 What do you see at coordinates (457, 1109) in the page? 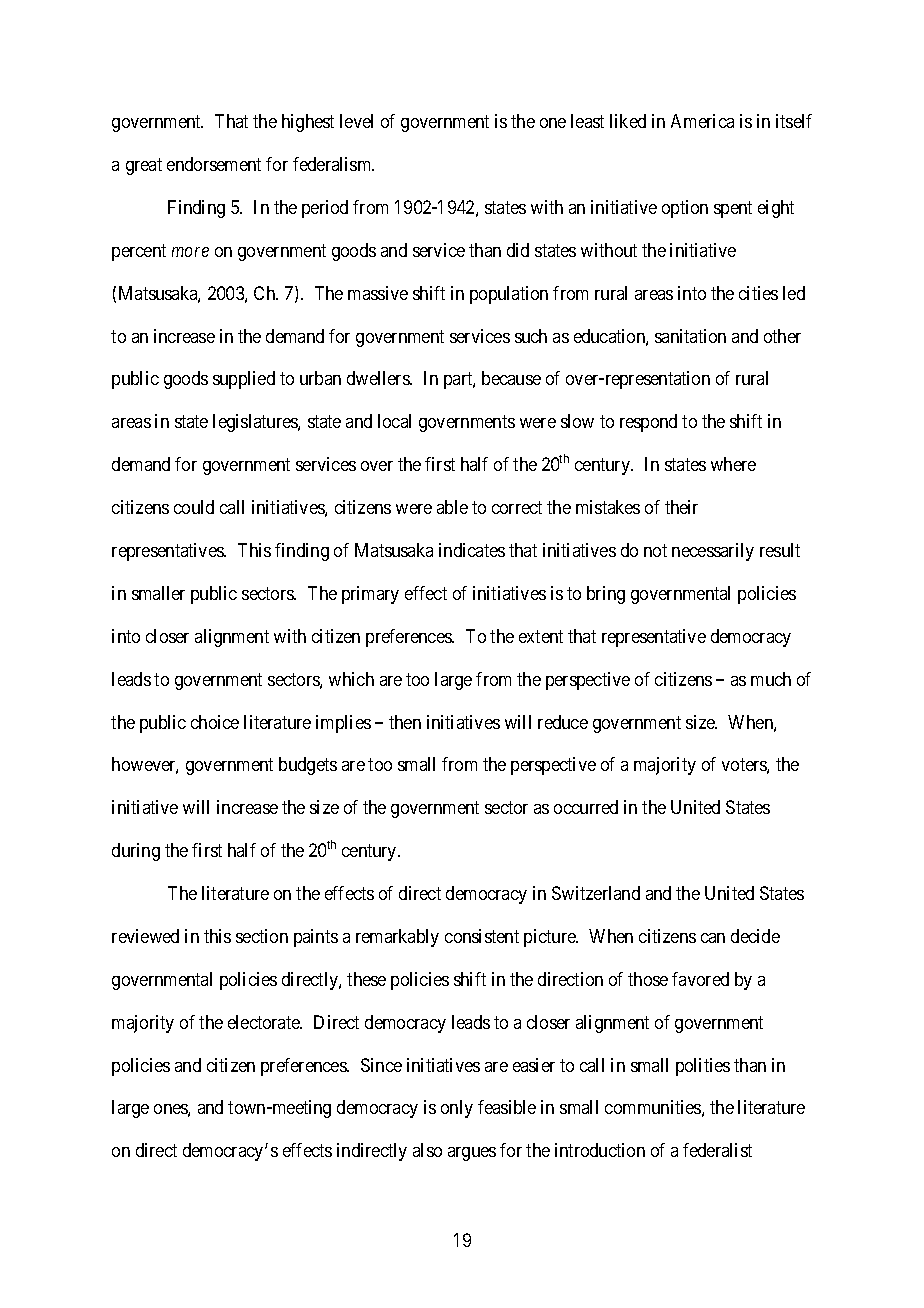
I see `only` at bounding box center [457, 1109].
